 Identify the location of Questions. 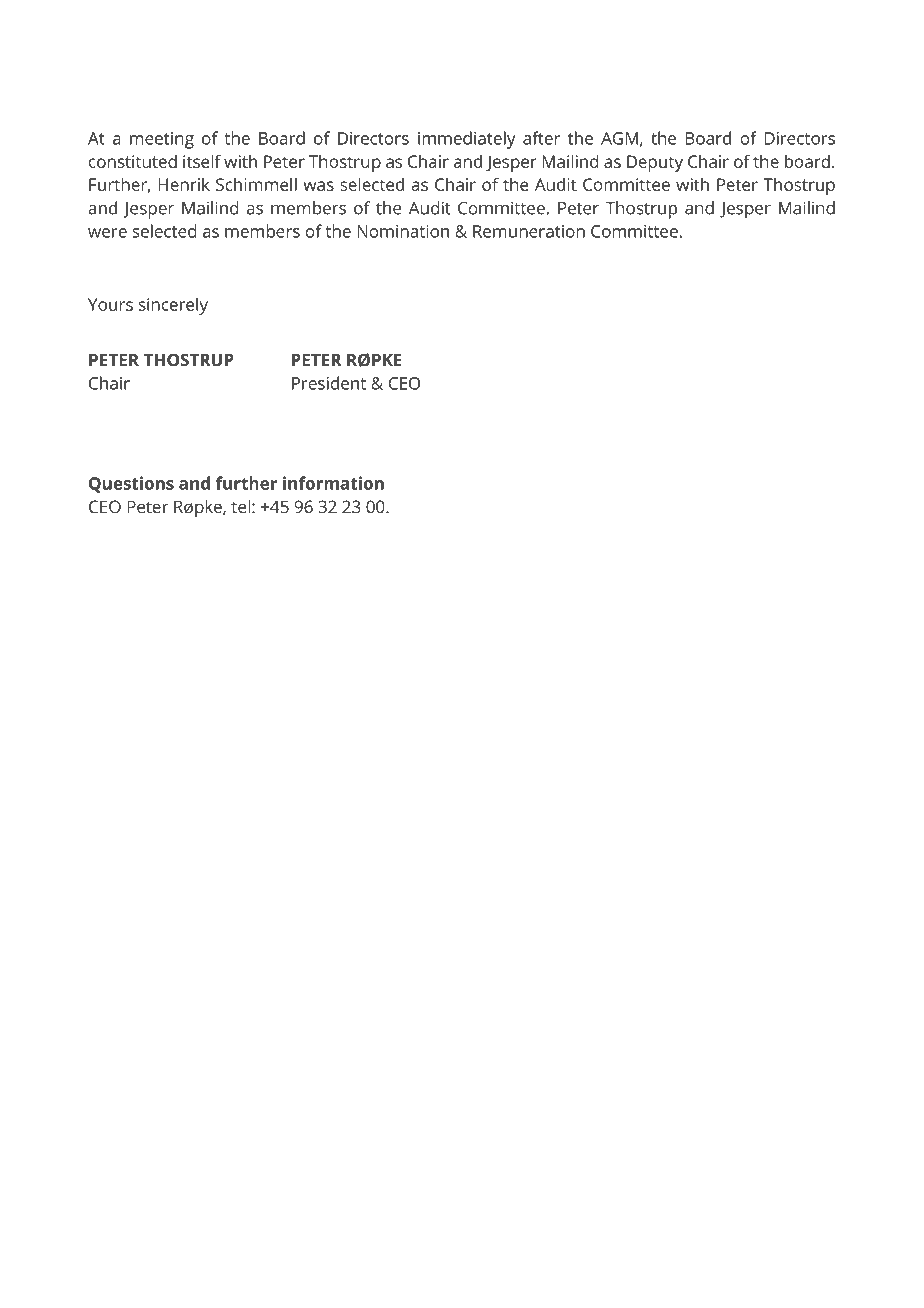
(131, 484).
